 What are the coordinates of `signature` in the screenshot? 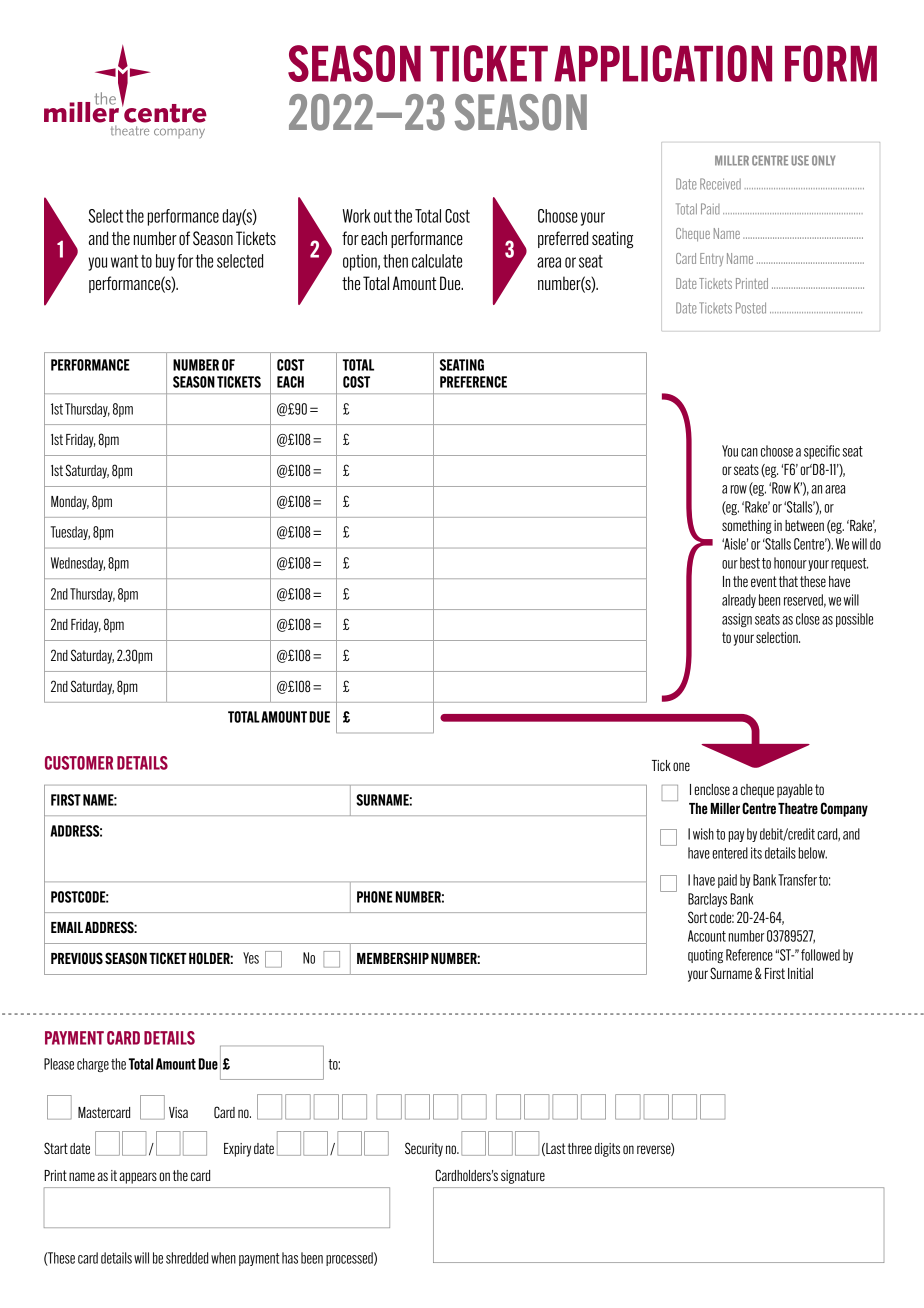 It's located at (523, 1177).
